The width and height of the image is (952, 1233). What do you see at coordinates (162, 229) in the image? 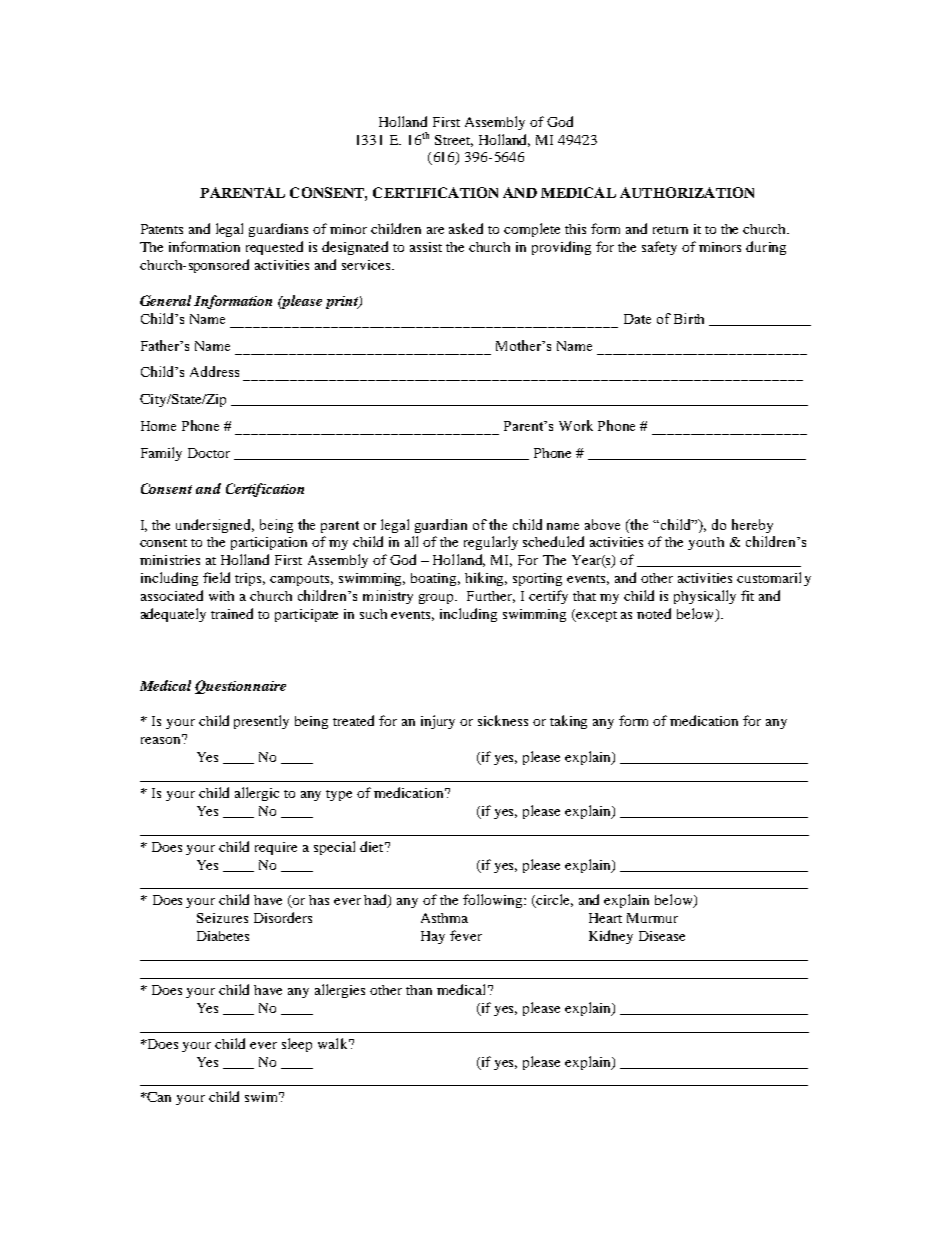
I see `Patents` at bounding box center [162, 229].
